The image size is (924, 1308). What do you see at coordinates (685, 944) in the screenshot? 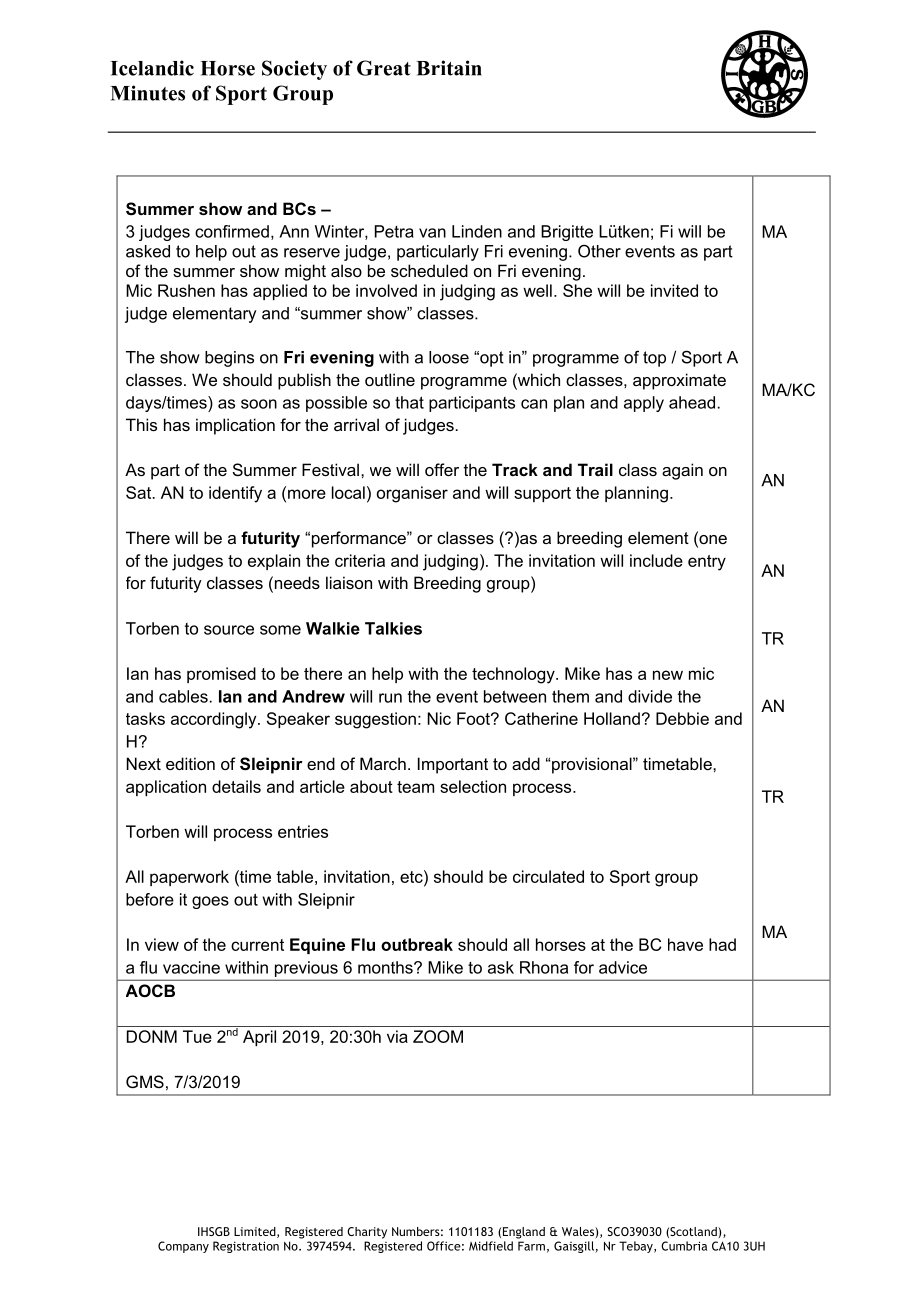
I see `have` at bounding box center [685, 944].
